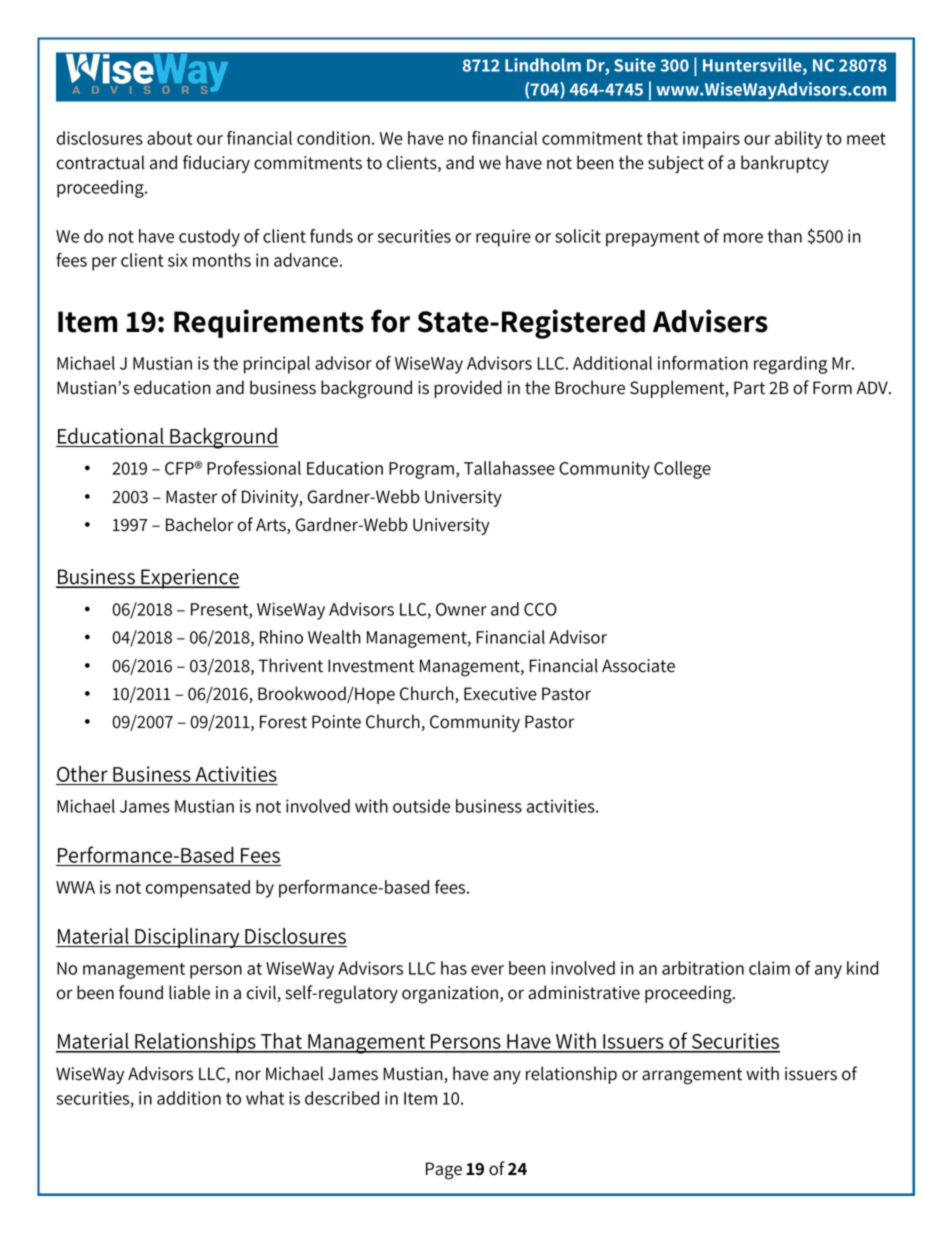 Image resolution: width=952 pixels, height=1233 pixels. Describe the element at coordinates (444, 1171) in the screenshot. I see `Page` at that location.
